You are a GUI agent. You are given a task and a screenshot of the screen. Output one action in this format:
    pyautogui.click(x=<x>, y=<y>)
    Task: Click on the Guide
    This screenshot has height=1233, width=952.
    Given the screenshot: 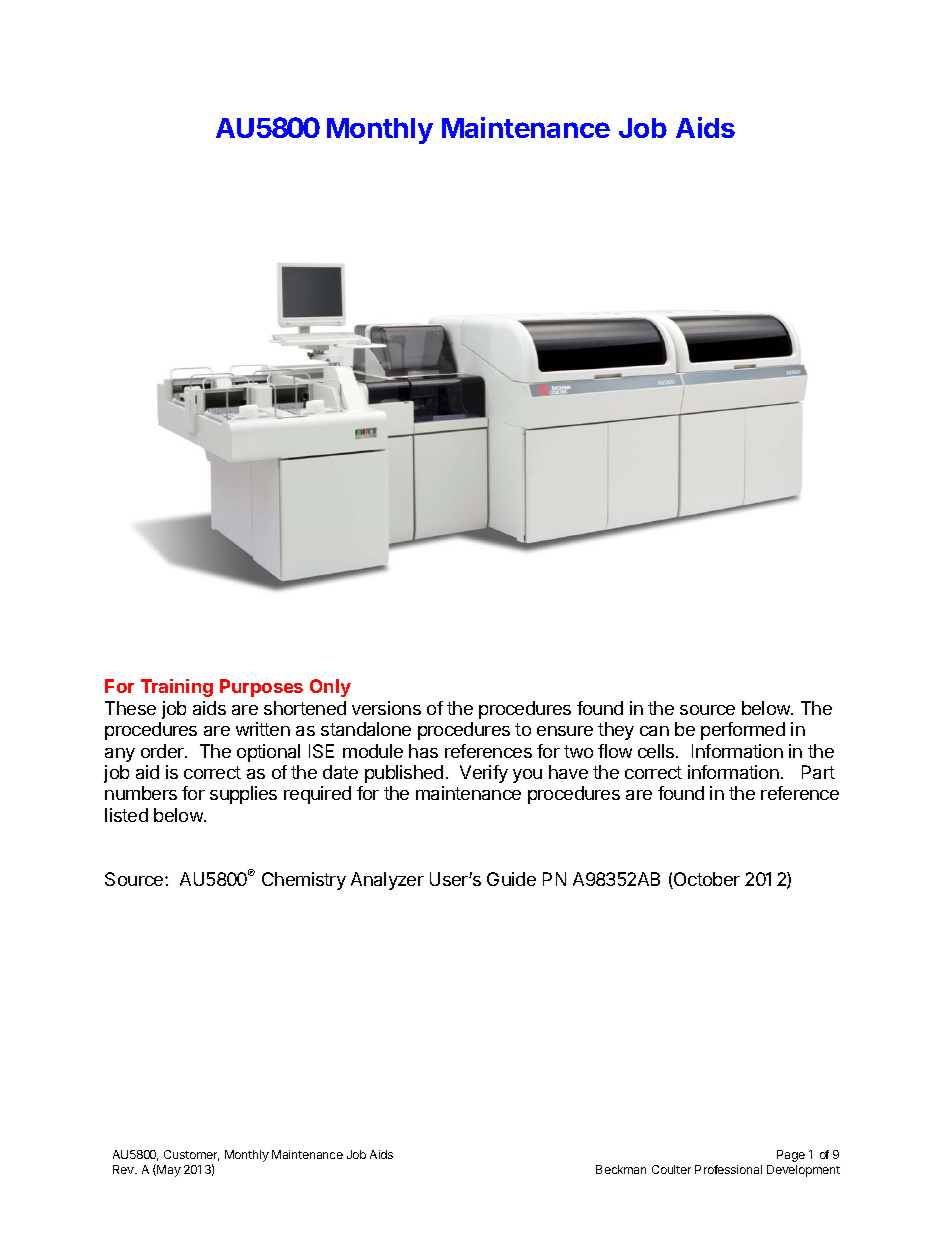 What is the action you would take?
    pyautogui.click(x=511, y=879)
